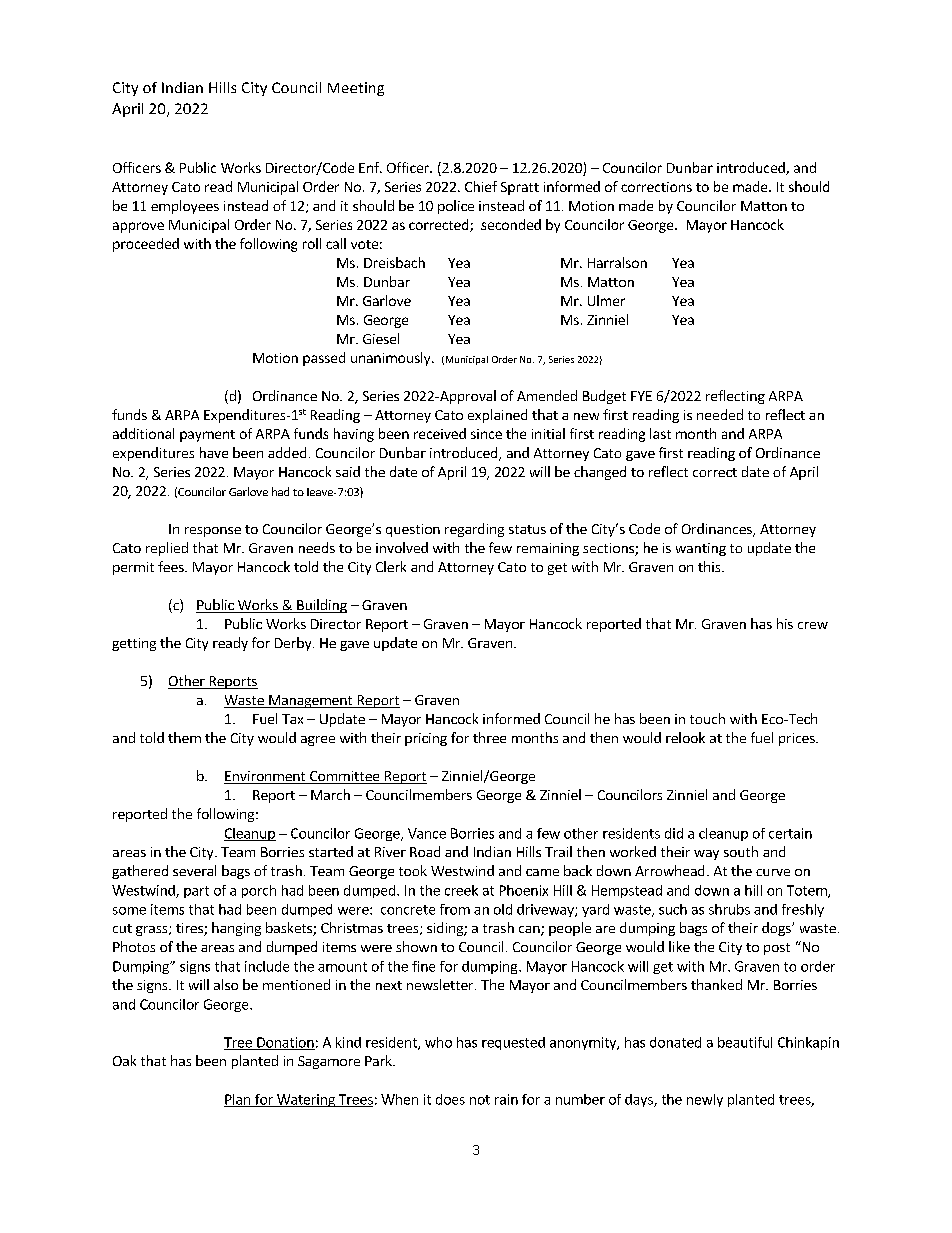  I want to click on employees, so click(185, 207).
